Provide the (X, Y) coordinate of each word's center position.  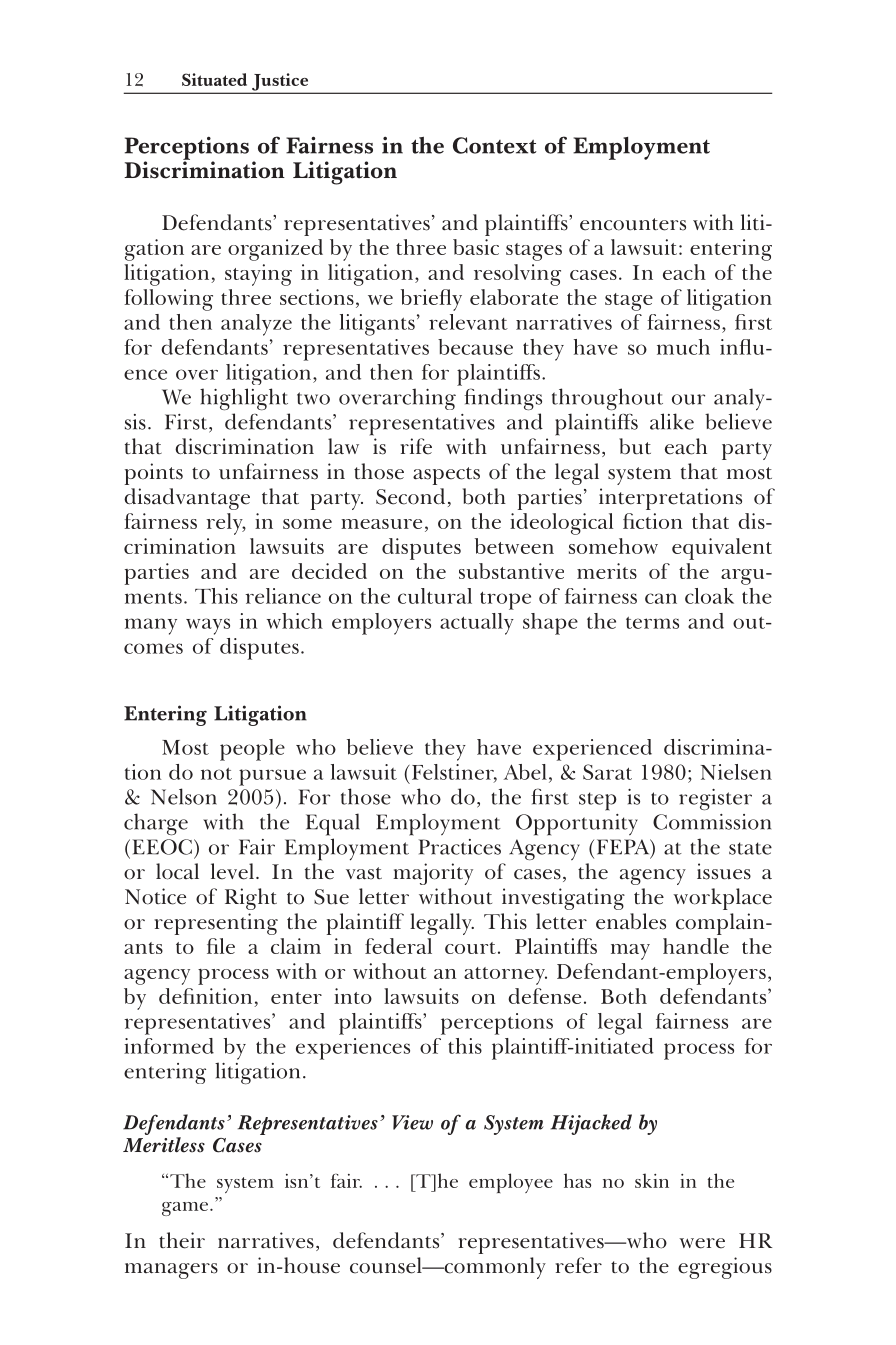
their (182, 1240)
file (221, 946)
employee (511, 1183)
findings (503, 399)
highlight (244, 399)
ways (208, 626)
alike (672, 421)
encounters (633, 224)
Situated (214, 79)
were (702, 1243)
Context (495, 145)
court (470, 948)
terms (652, 622)
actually (477, 624)
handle (696, 946)
